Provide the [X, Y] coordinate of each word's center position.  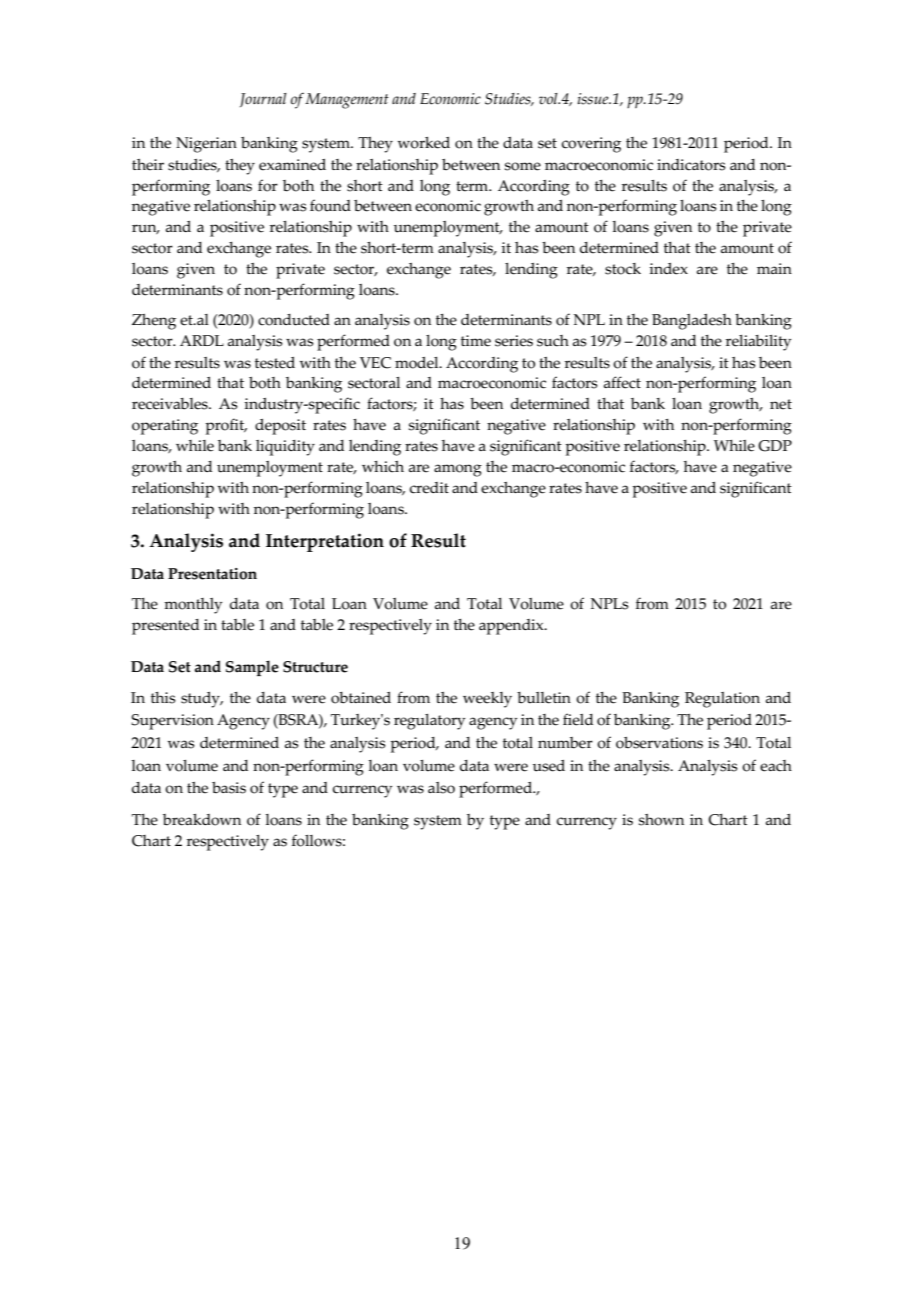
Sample [252, 668]
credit [429, 488]
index [668, 269]
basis [229, 788]
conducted [294, 320]
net [781, 404]
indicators [691, 165]
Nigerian [206, 145]
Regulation [722, 700]
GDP [775, 446]
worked [424, 143]
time [476, 341]
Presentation [212, 574]
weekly [487, 700]
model [418, 363]
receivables [171, 404]
